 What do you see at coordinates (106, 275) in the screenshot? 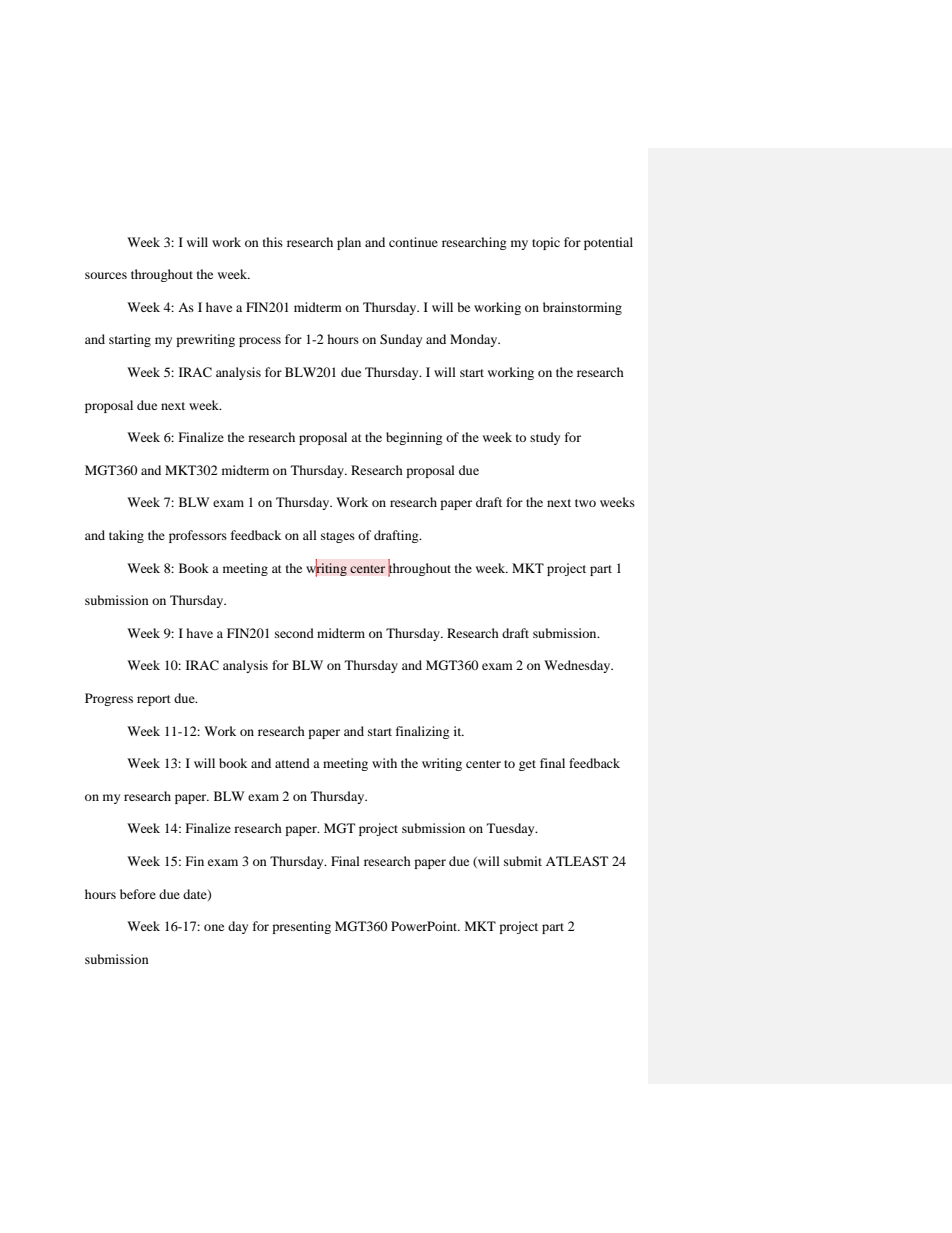
I see `sources` at bounding box center [106, 275].
